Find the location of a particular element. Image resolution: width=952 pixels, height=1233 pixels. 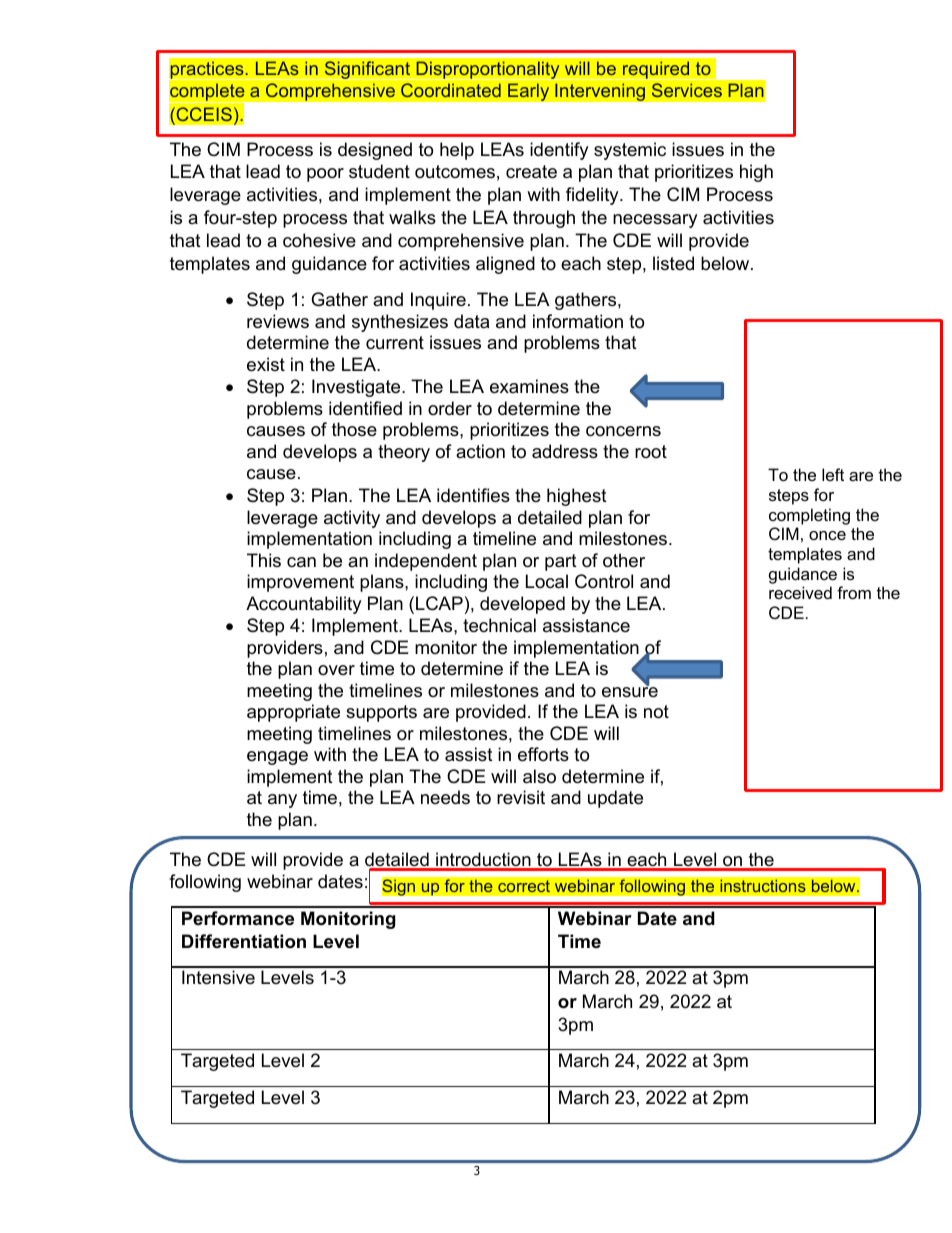

Early is located at coordinates (529, 92).
